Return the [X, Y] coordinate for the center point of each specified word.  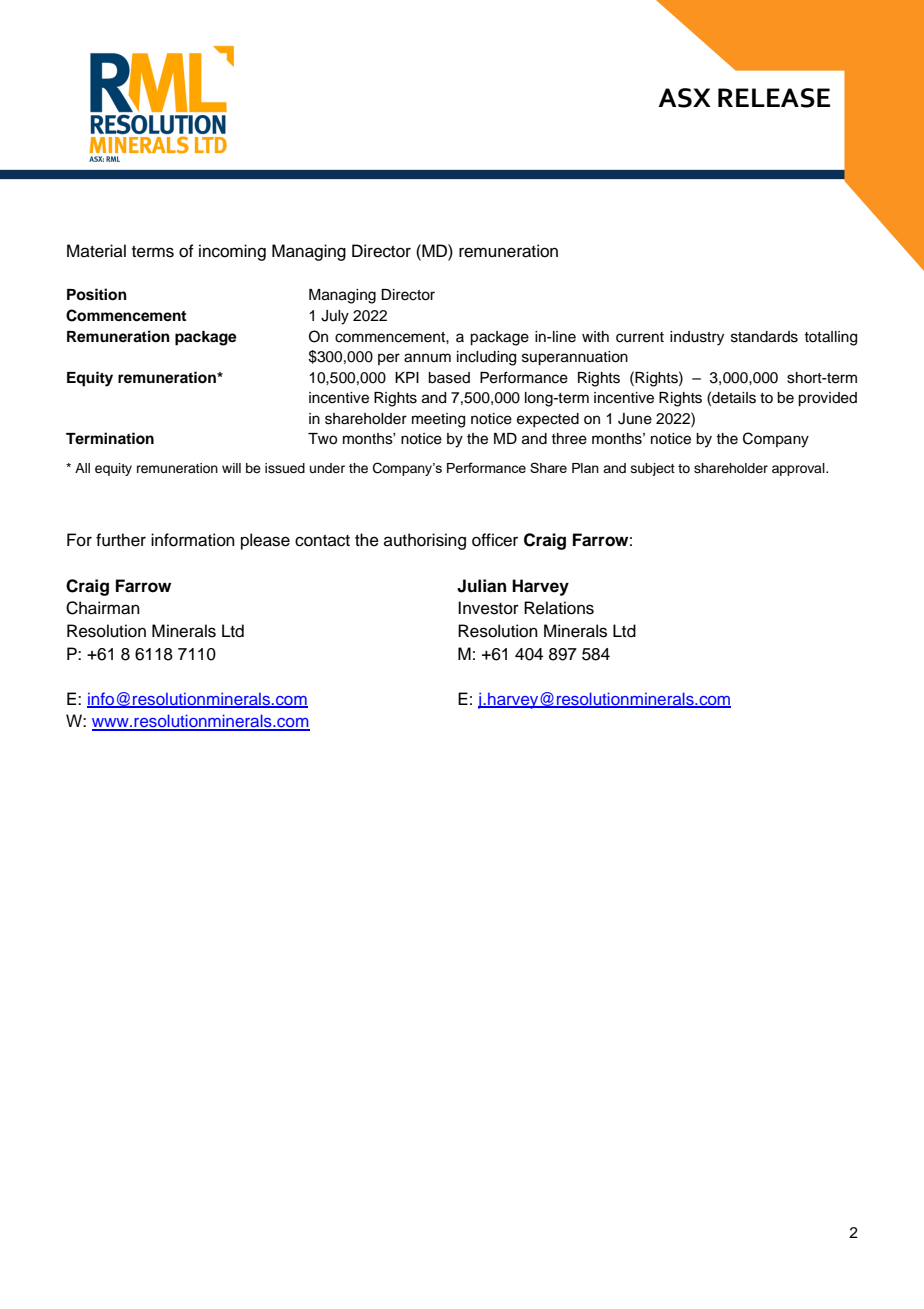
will [231, 468]
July [335, 317]
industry [697, 338]
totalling [830, 338]
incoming [232, 252]
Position [97, 294]
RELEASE [774, 98]
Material [96, 251]
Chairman [103, 608]
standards [764, 337]
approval [799, 469]
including [486, 358]
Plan [585, 468]
